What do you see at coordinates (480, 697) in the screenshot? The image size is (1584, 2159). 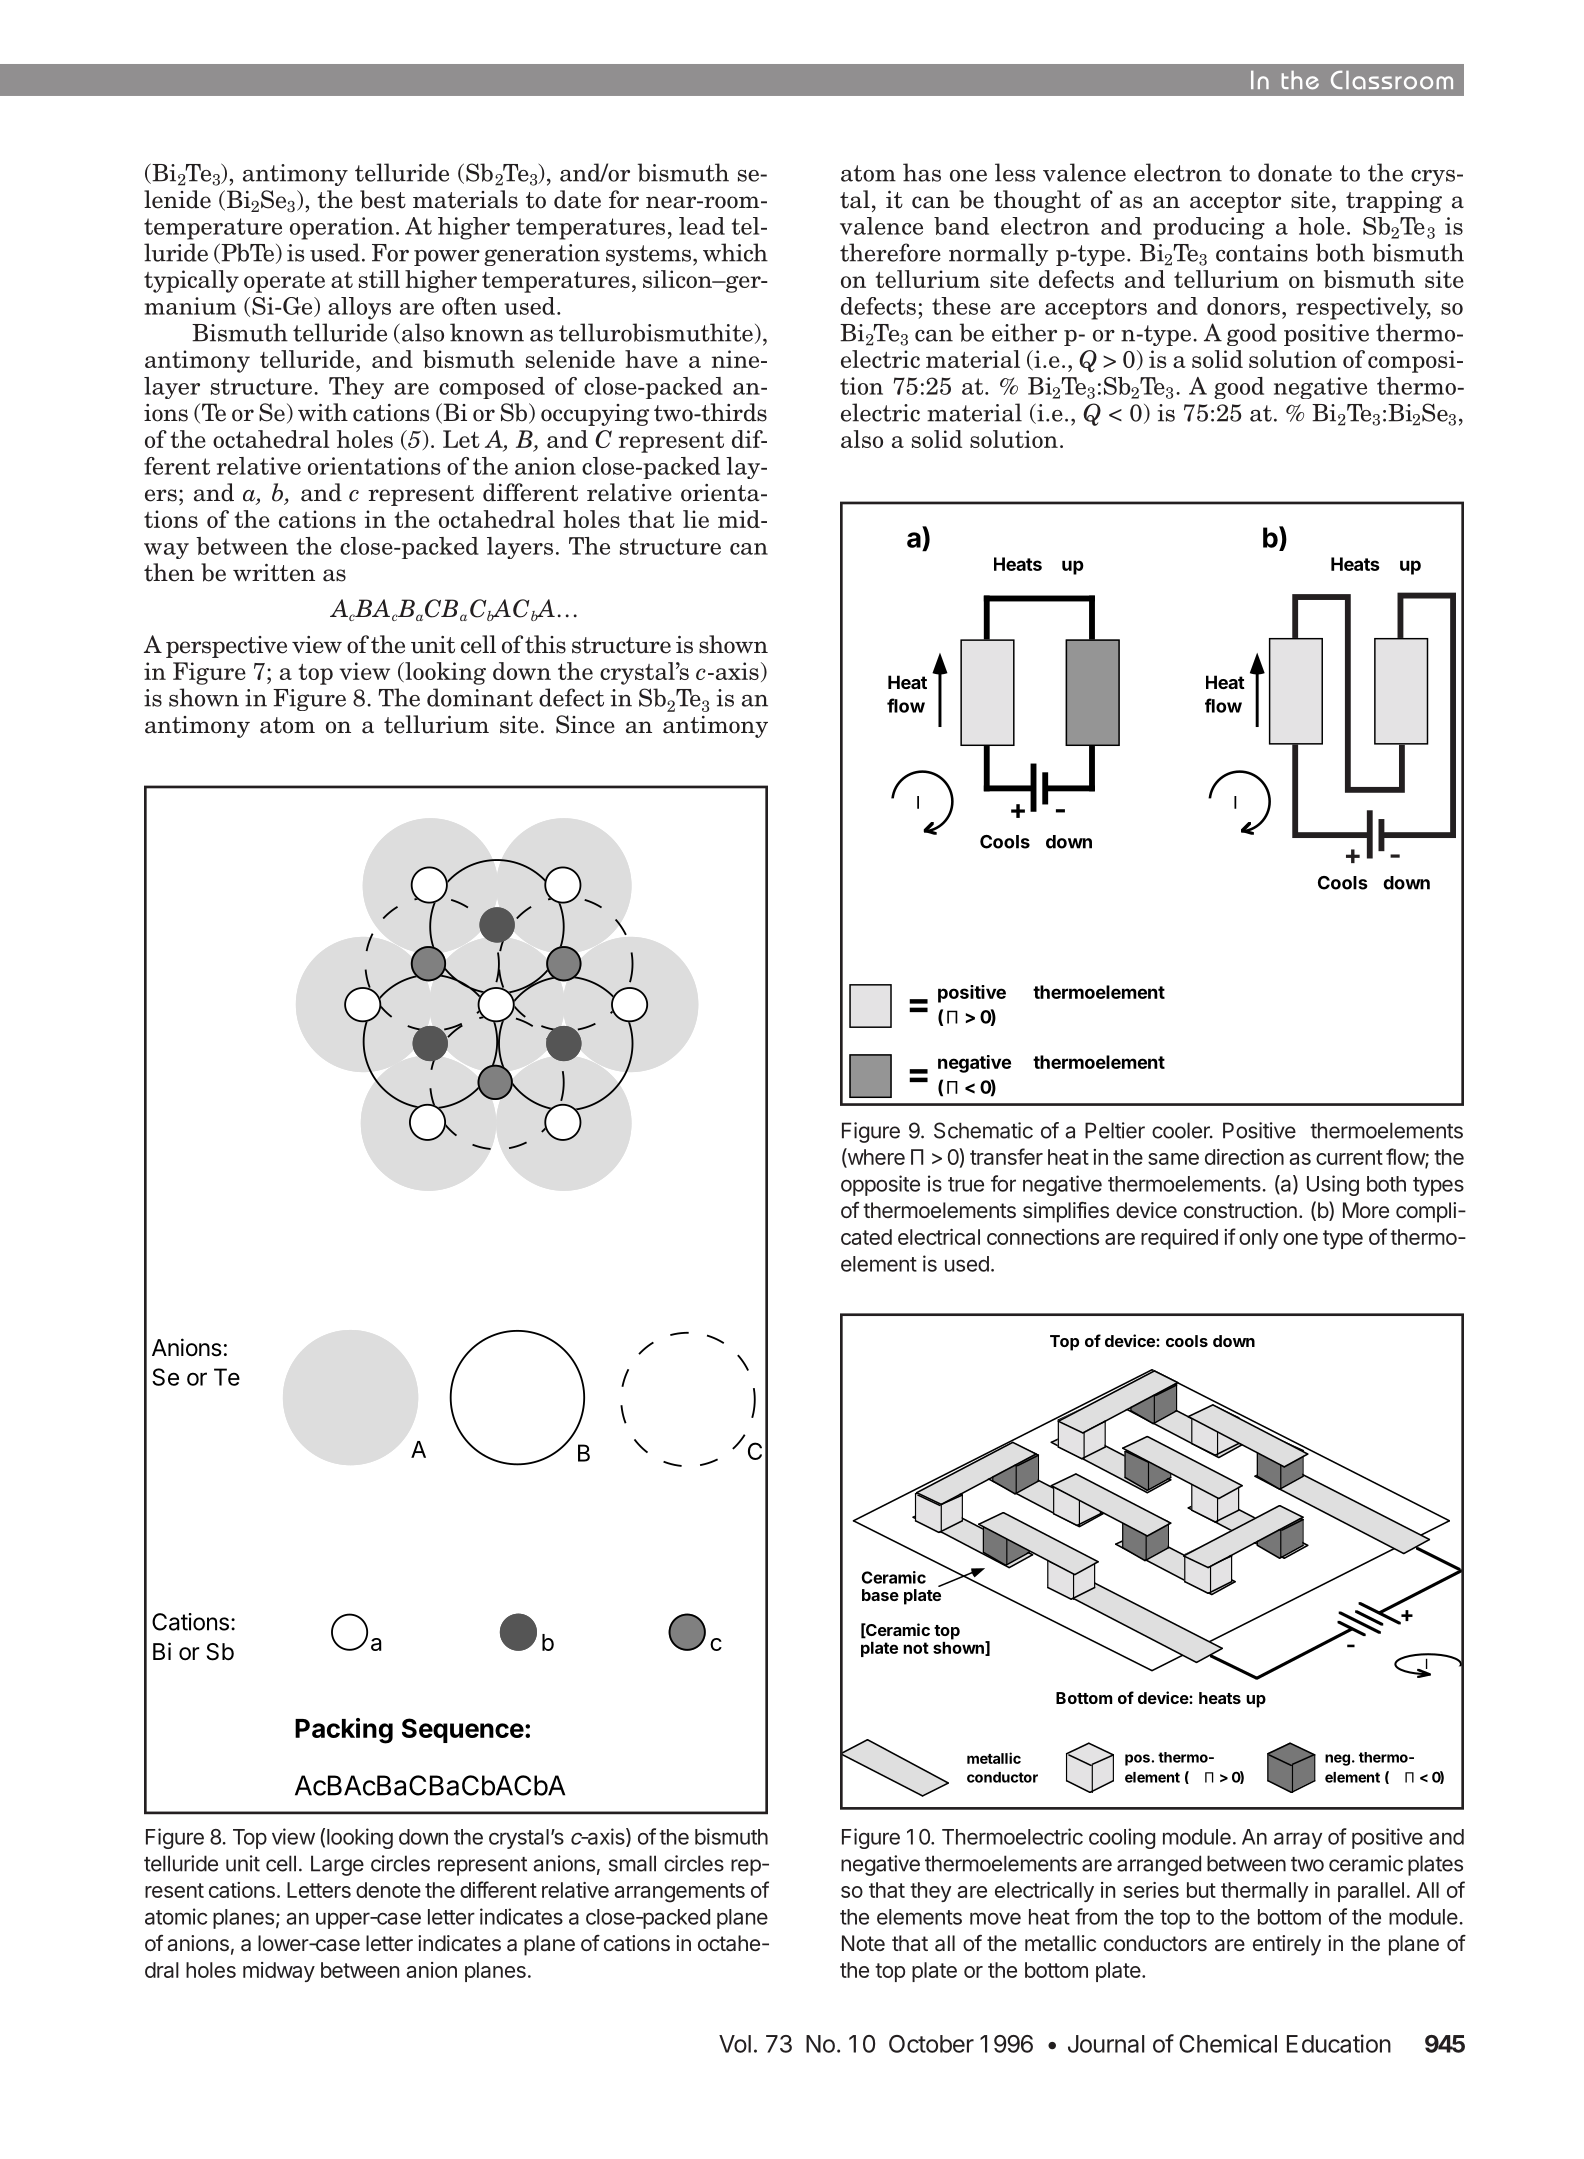 I see `dominant` at bounding box center [480, 697].
